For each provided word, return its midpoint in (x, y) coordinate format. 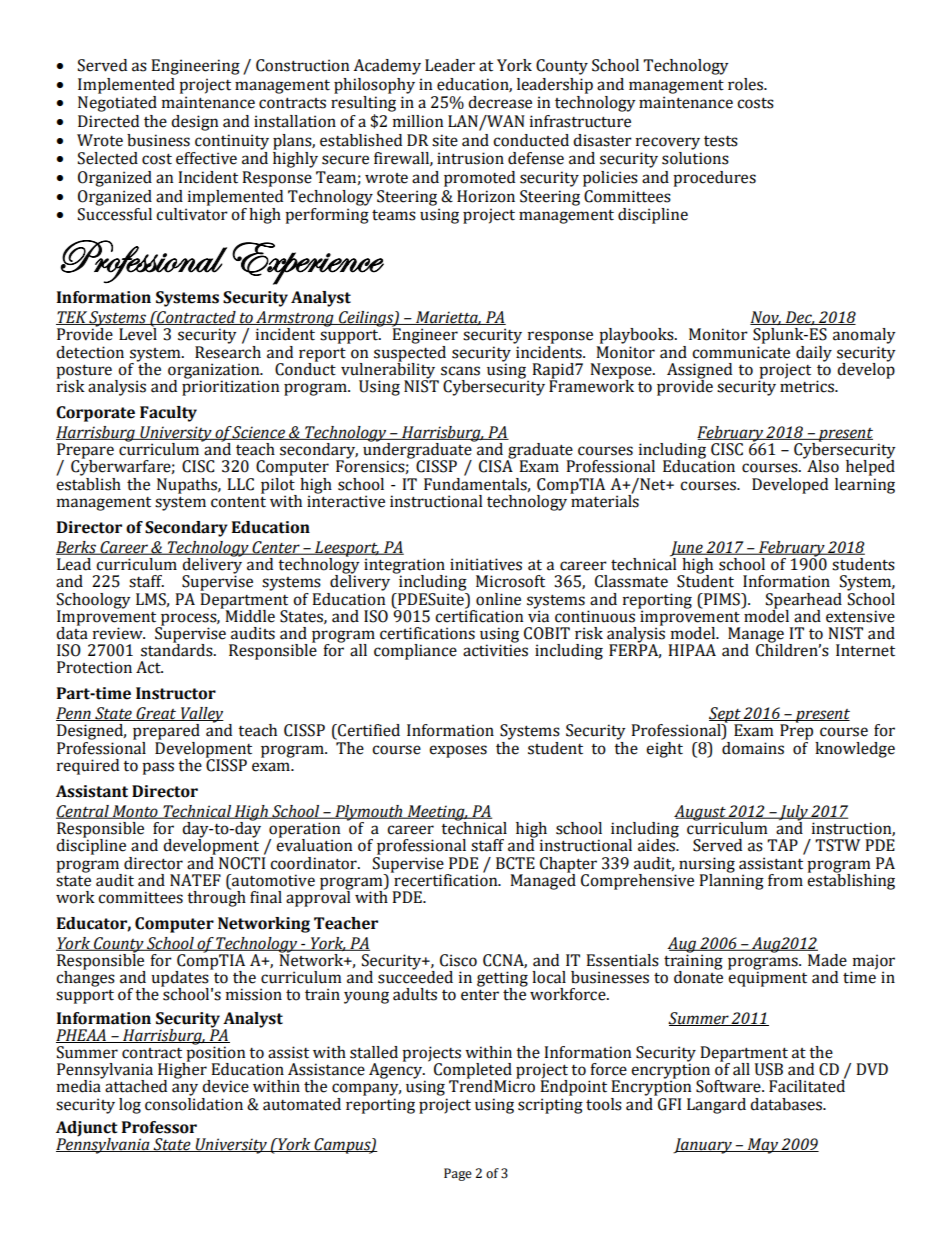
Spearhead (804, 602)
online (498, 599)
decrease (500, 102)
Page (458, 1174)
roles (747, 84)
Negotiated (117, 104)
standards (178, 649)
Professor (159, 1127)
